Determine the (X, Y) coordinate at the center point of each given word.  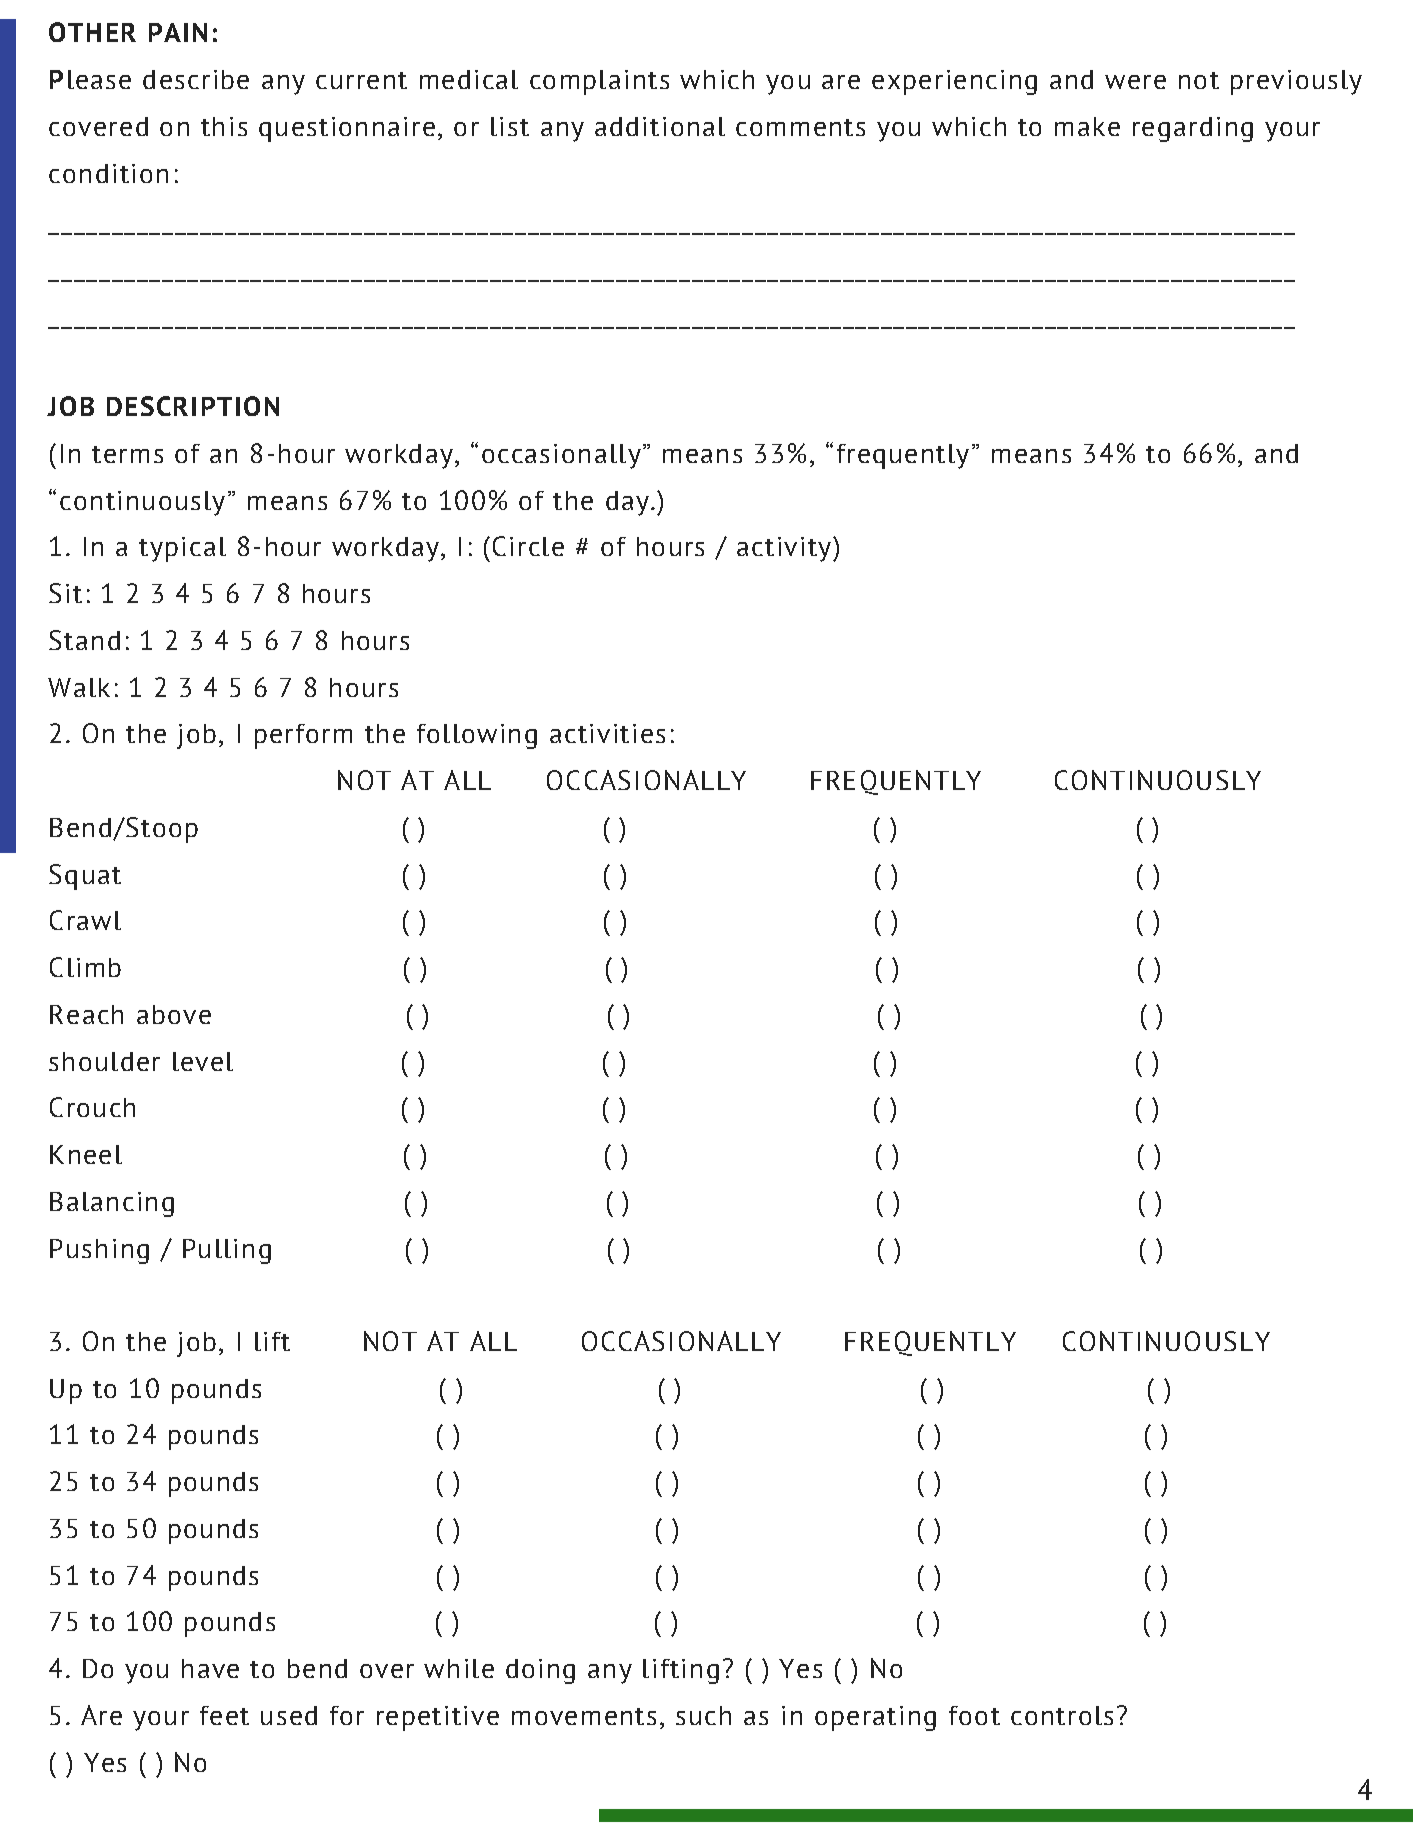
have (210, 1668)
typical (182, 549)
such (703, 1715)
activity (784, 549)
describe (196, 79)
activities (607, 733)
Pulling (227, 1251)
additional (660, 126)
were (1135, 82)
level (203, 1061)
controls (1062, 1715)
